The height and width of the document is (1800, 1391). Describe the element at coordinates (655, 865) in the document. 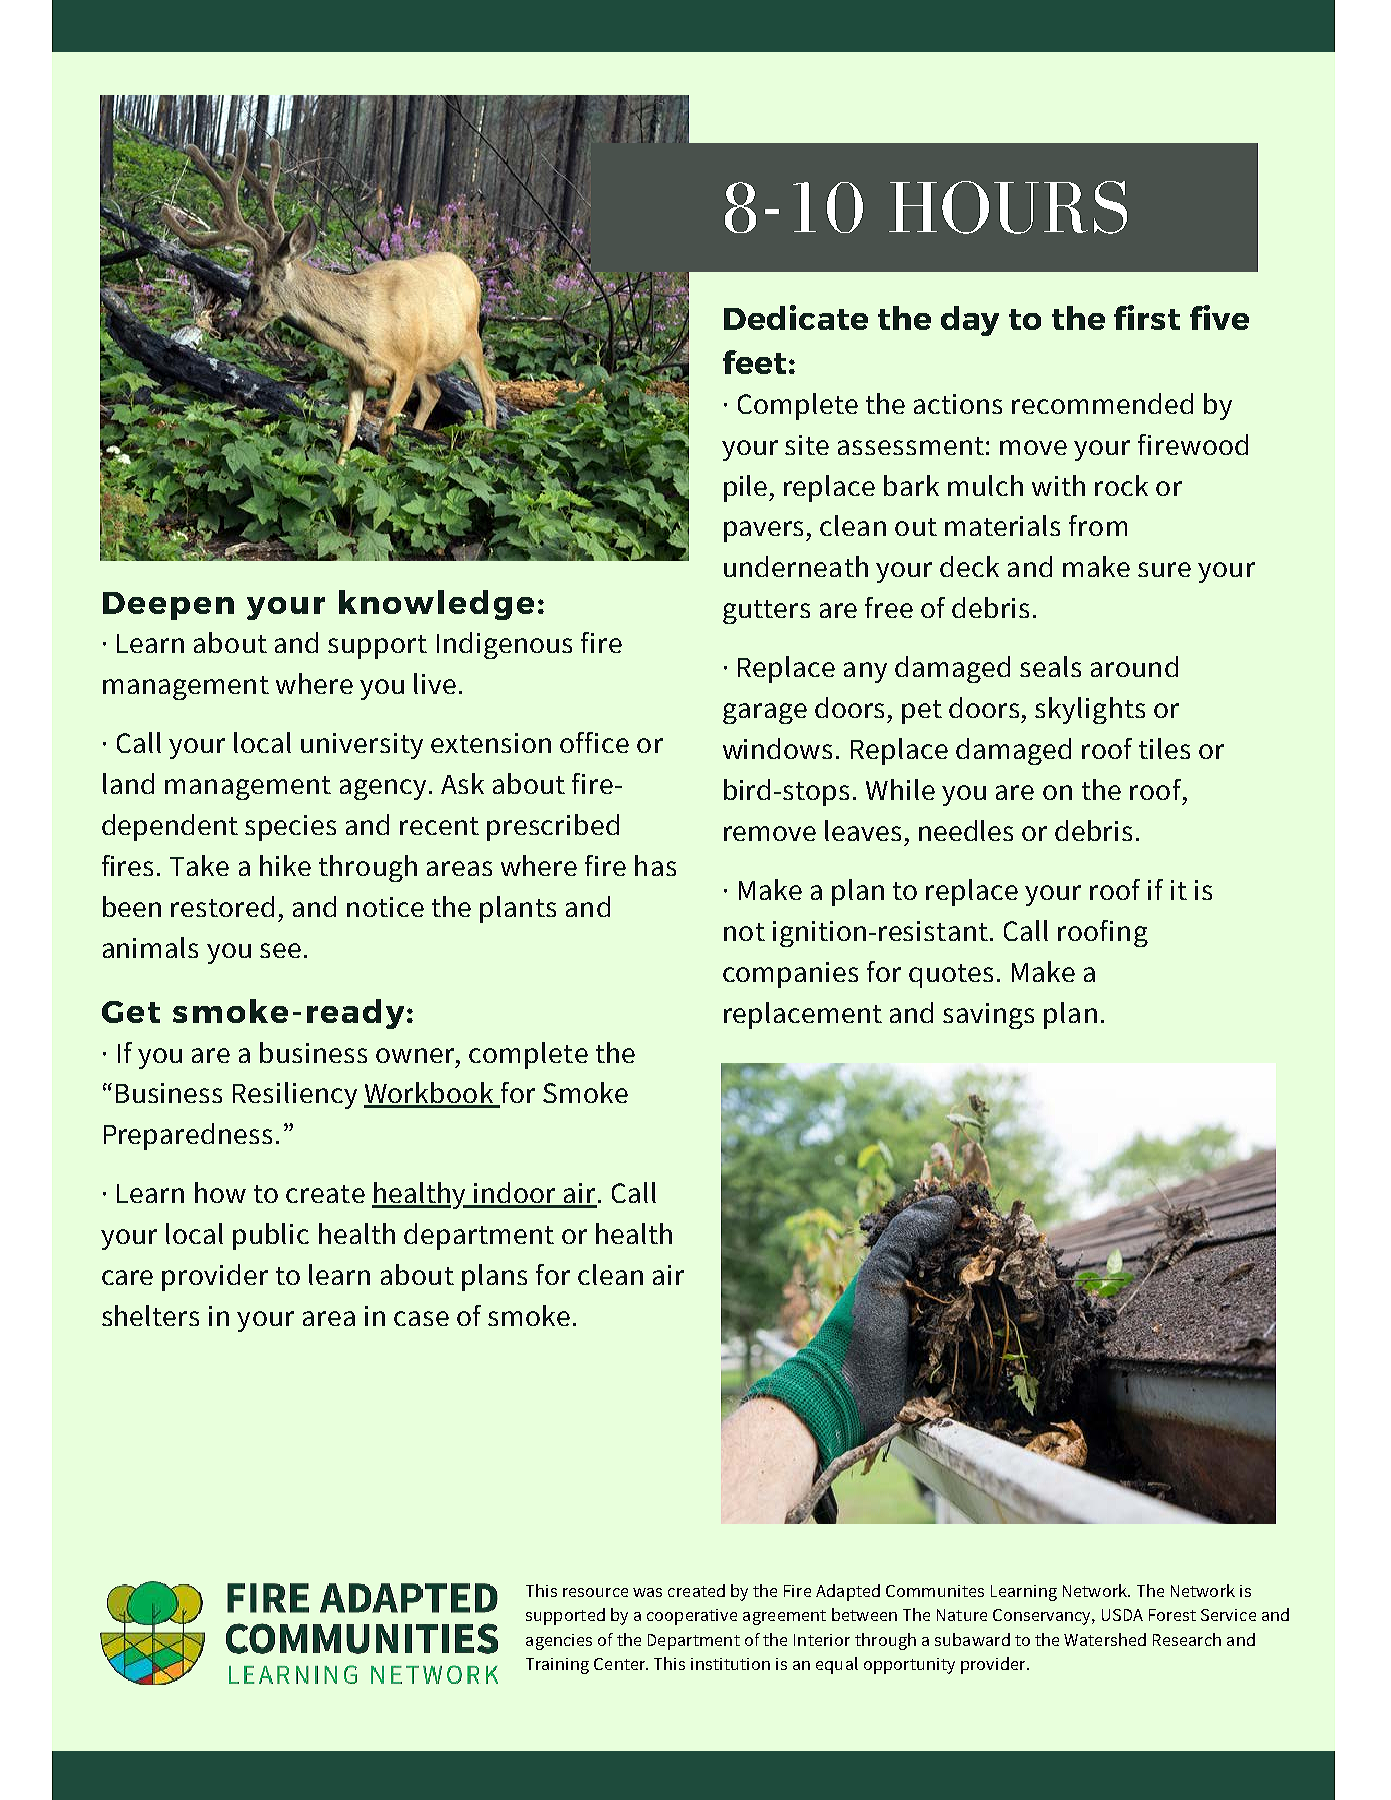

I see `has` at that location.
